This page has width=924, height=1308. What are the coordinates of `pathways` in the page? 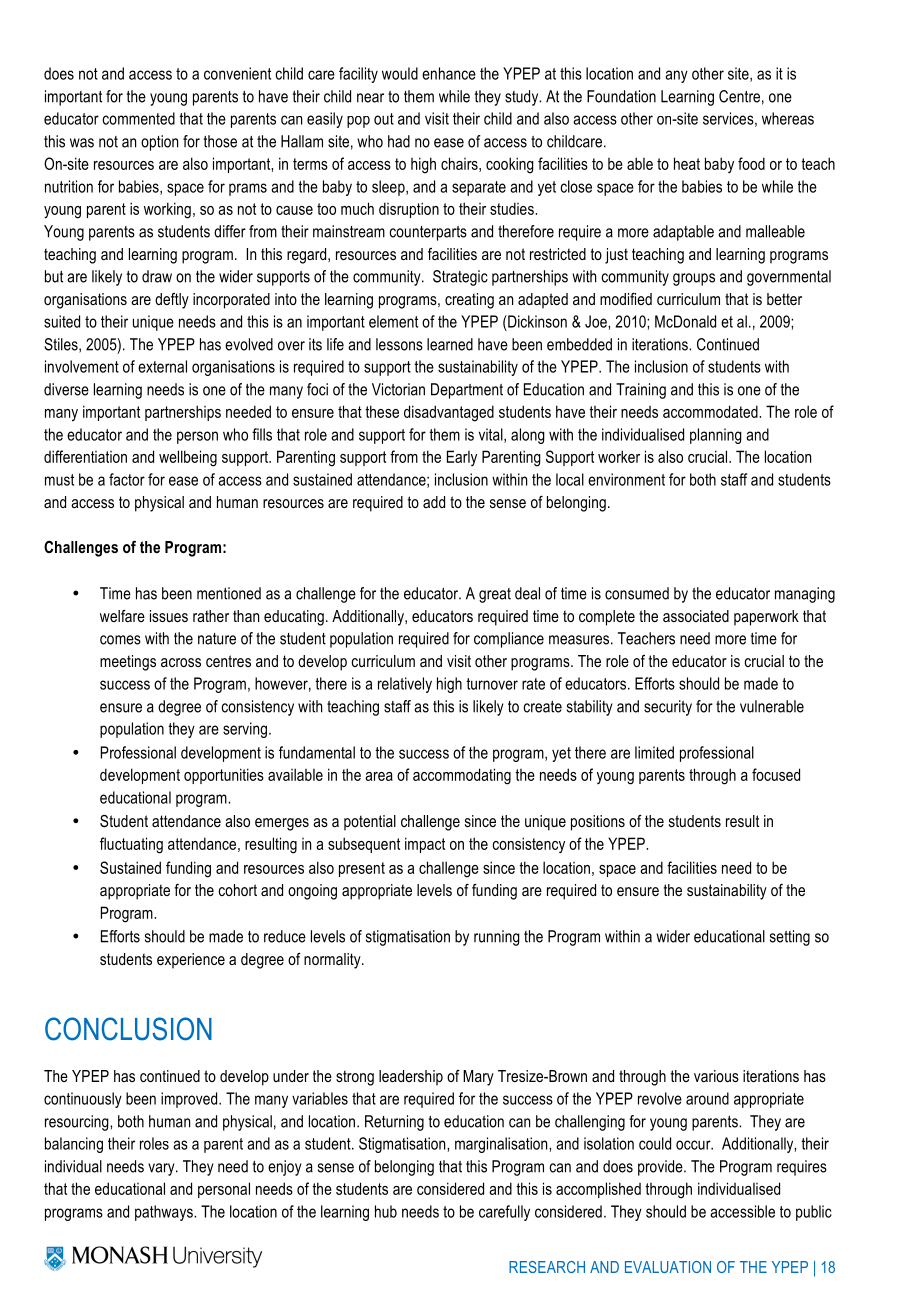 It's located at (165, 1213).
